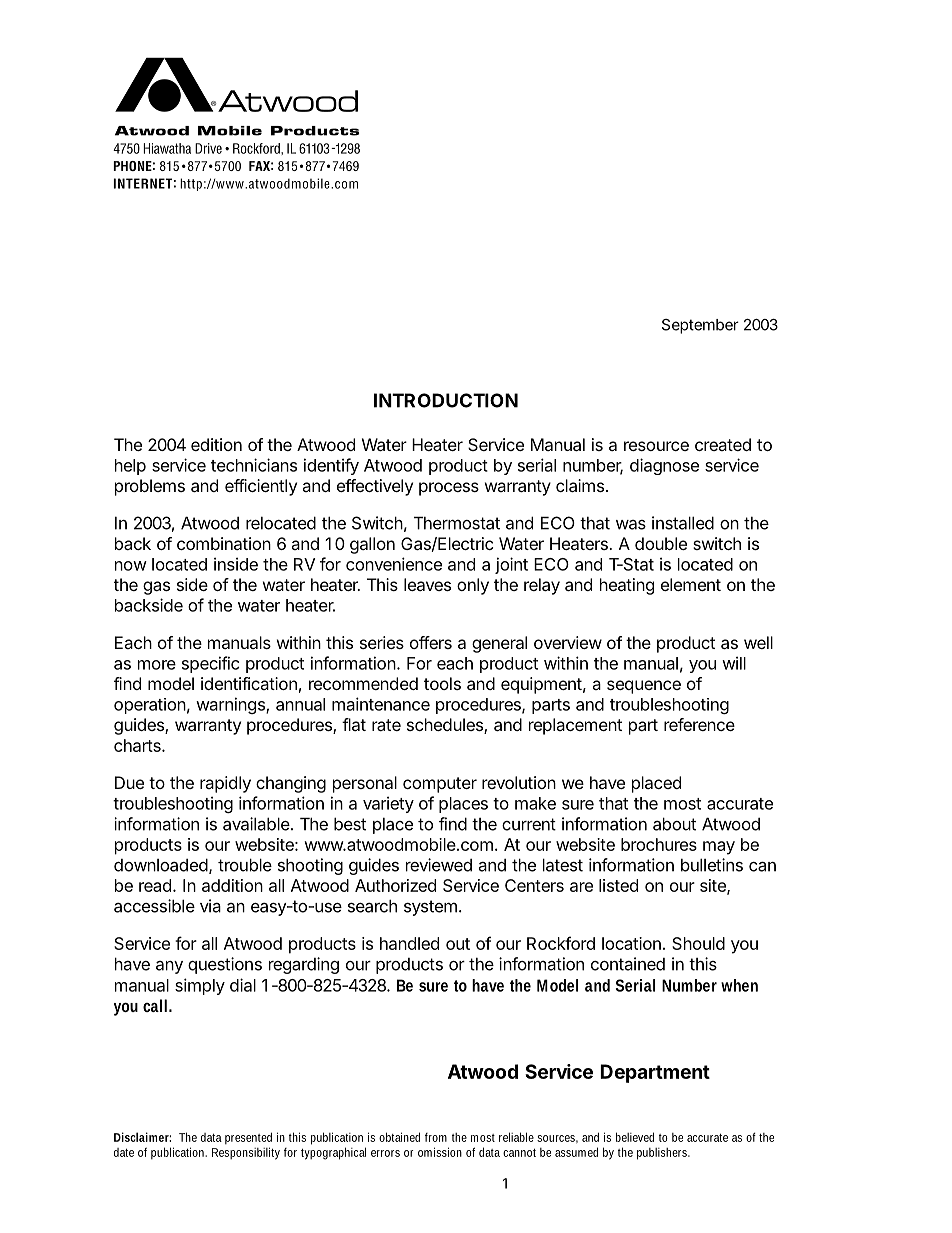  What do you see at coordinates (211, 664) in the screenshot?
I see `specific` at bounding box center [211, 664].
